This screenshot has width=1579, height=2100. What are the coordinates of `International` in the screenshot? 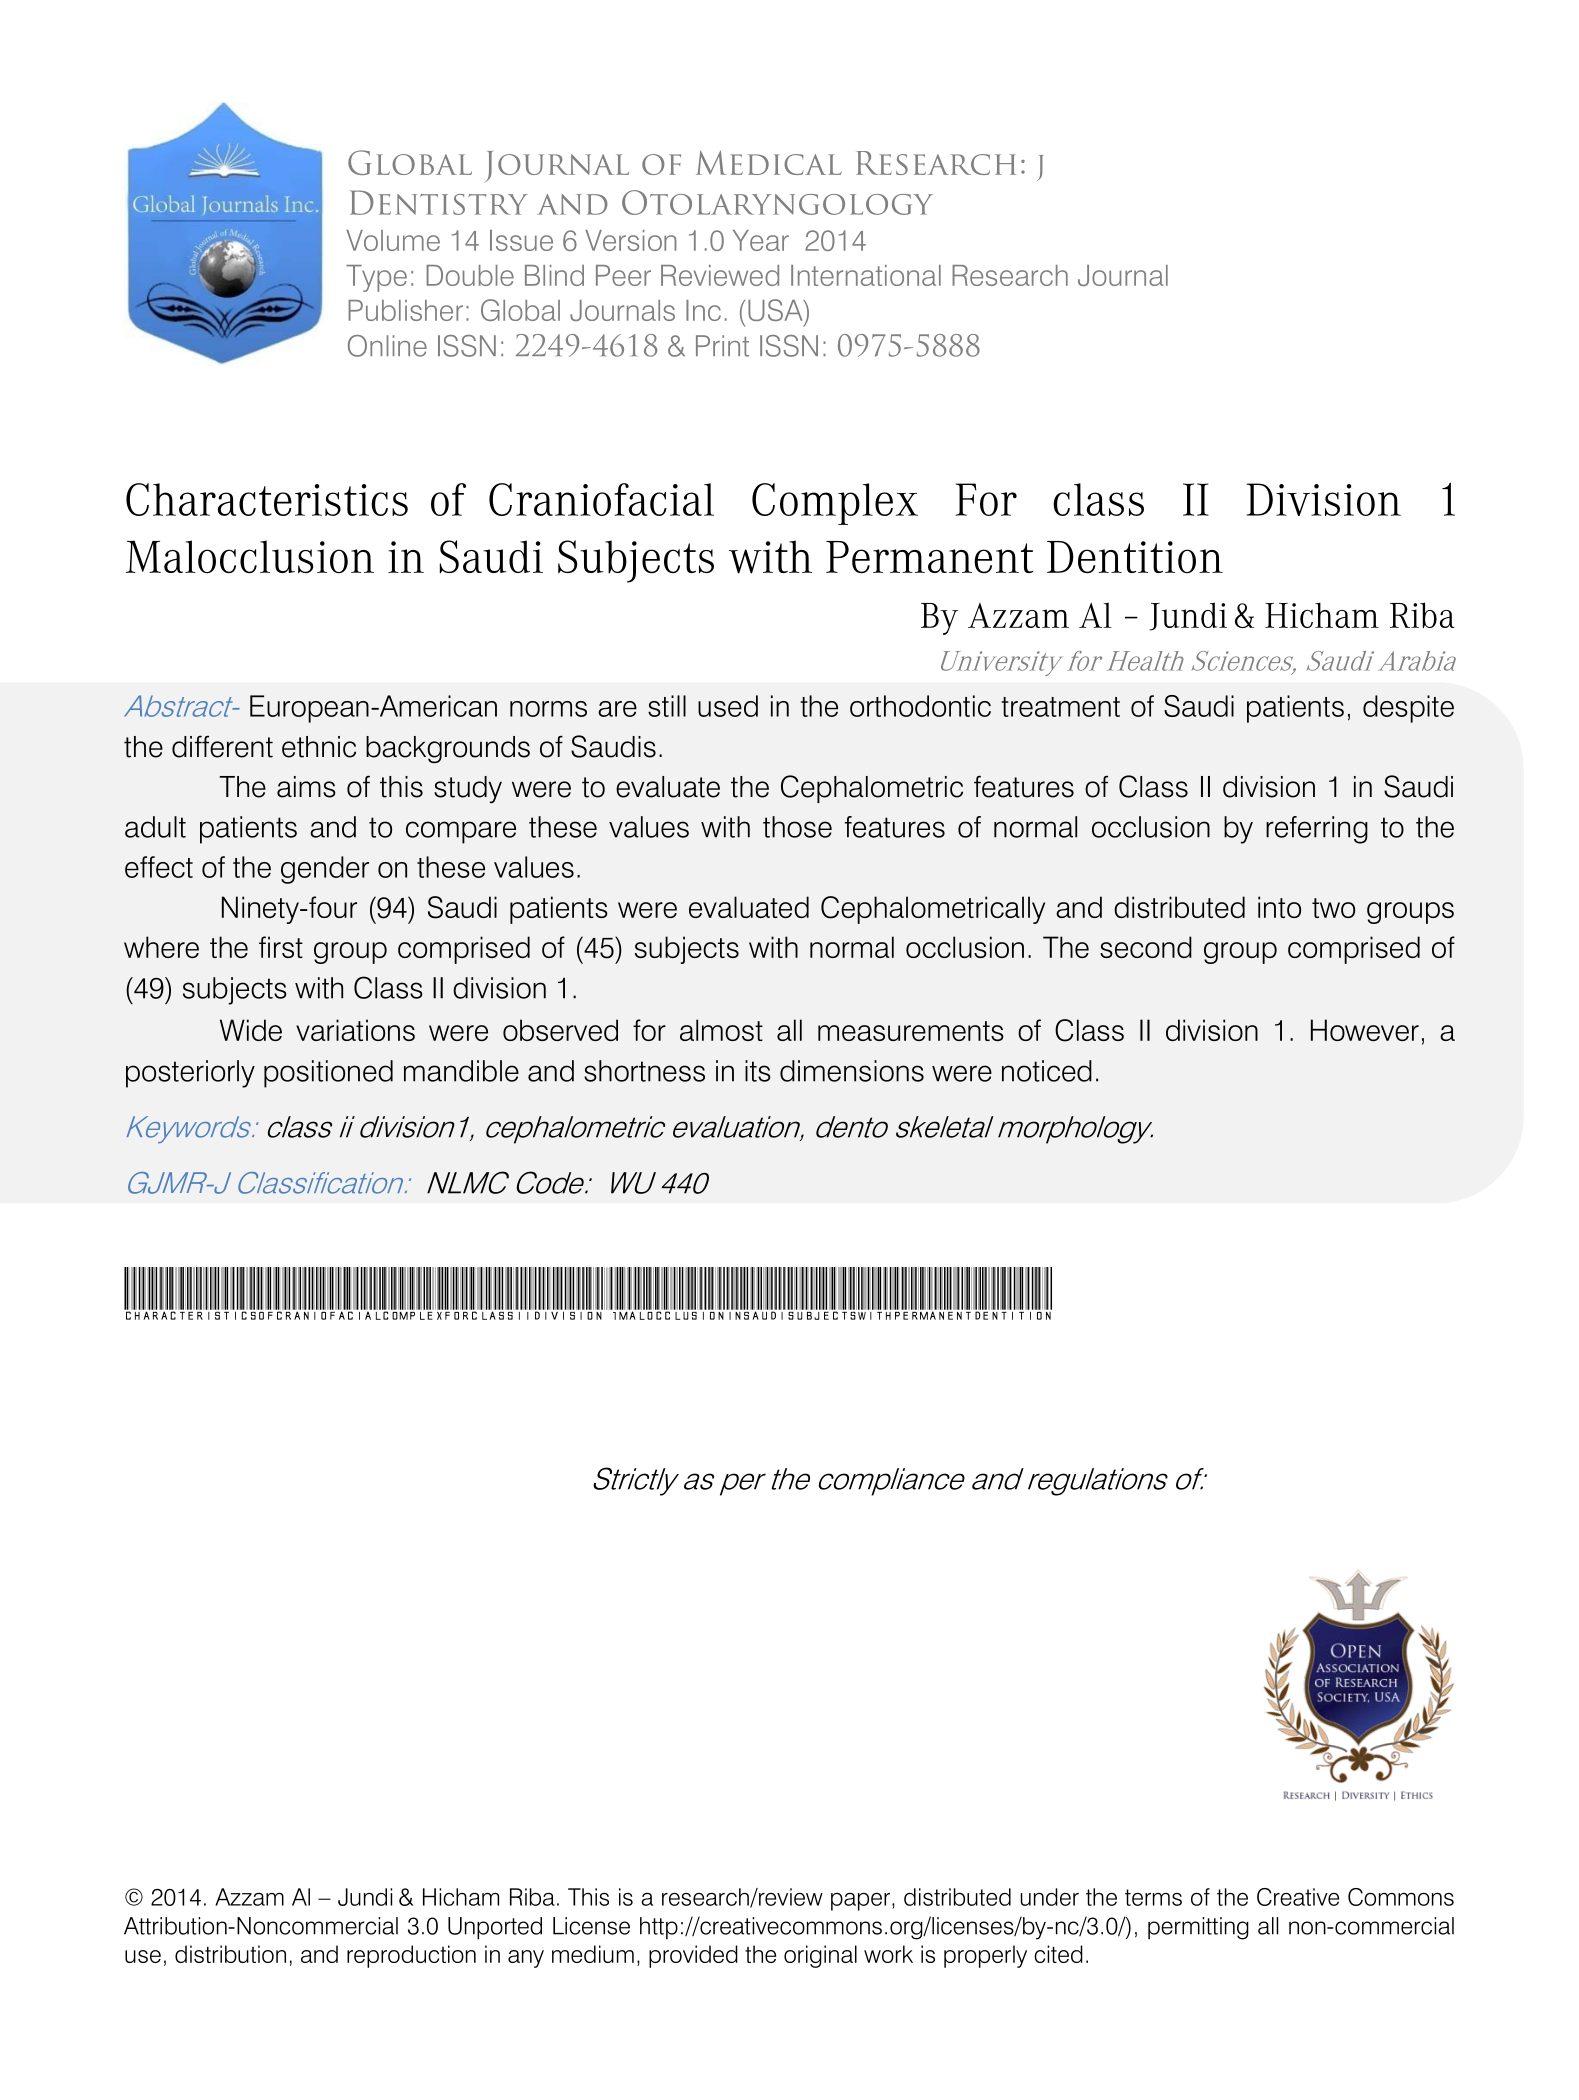 It's located at (866, 275).
